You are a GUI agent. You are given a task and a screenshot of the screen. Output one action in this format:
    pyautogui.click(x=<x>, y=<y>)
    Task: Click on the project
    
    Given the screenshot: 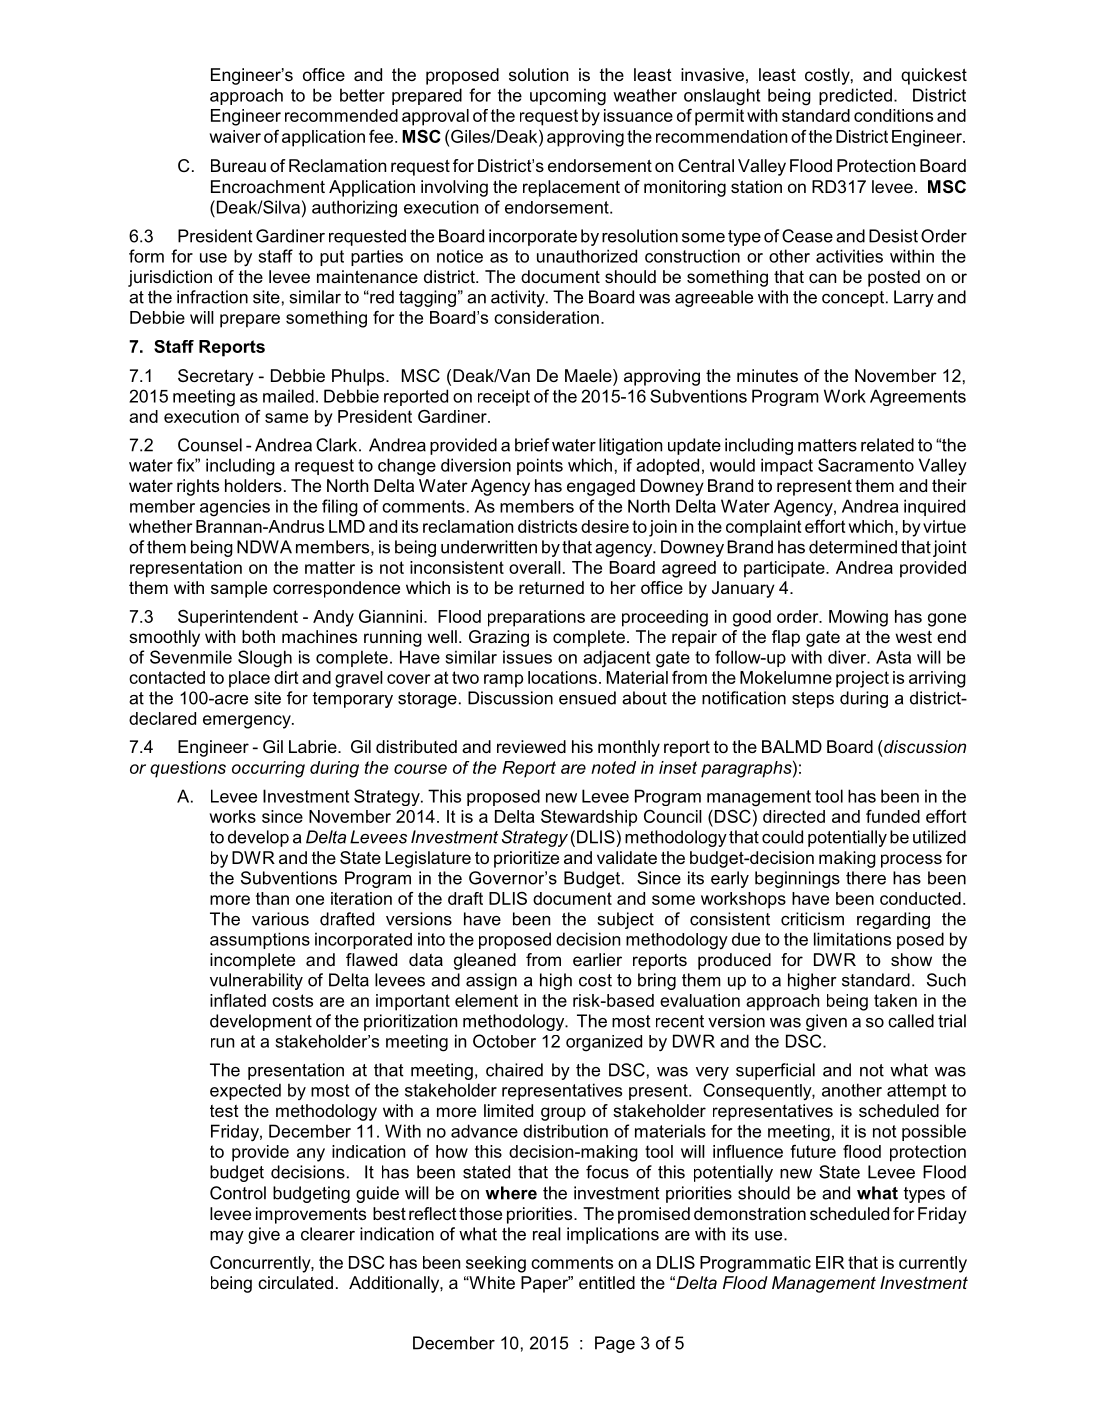 What is the action you would take?
    pyautogui.click(x=862, y=679)
